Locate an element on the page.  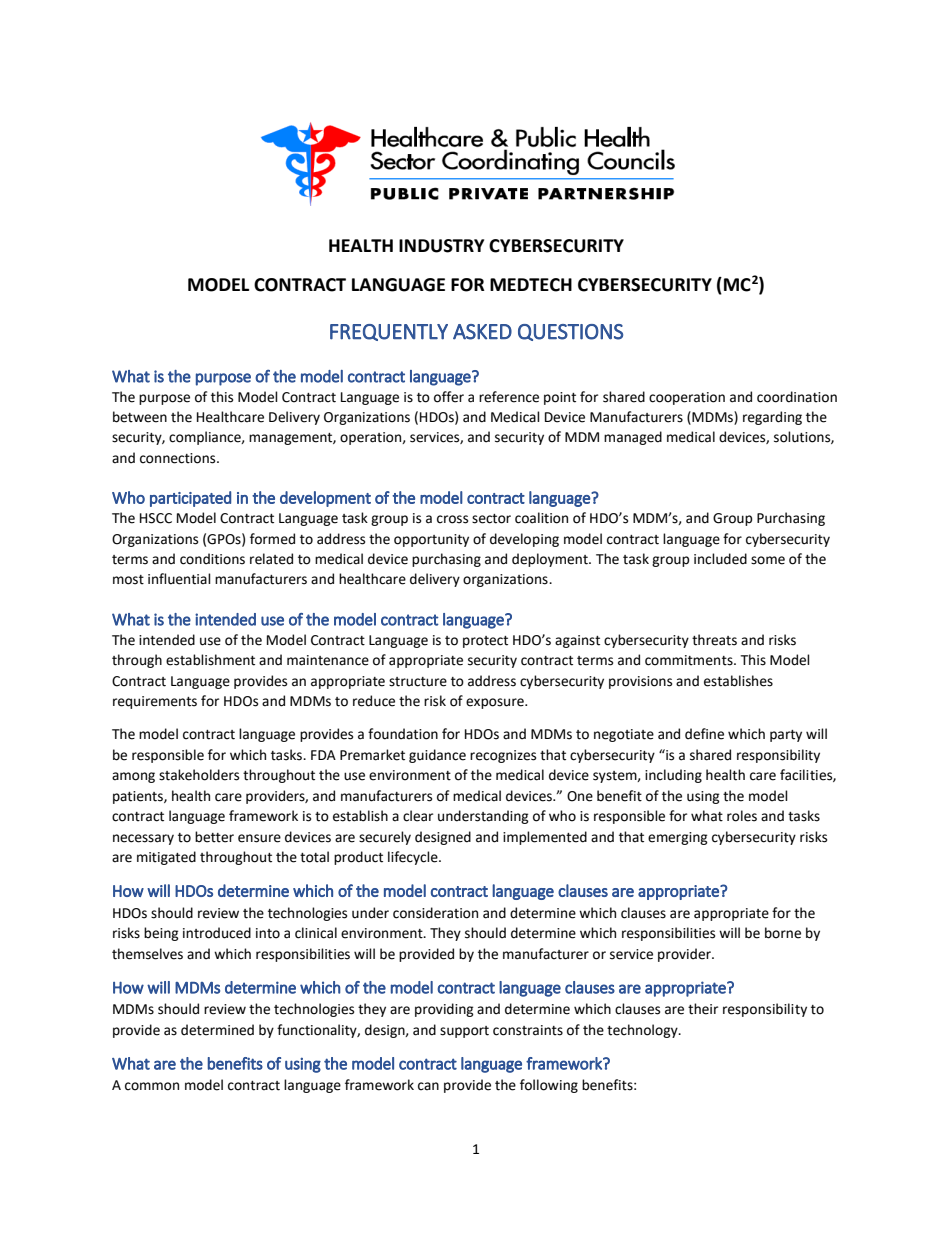
commitments is located at coordinates (690, 660).
